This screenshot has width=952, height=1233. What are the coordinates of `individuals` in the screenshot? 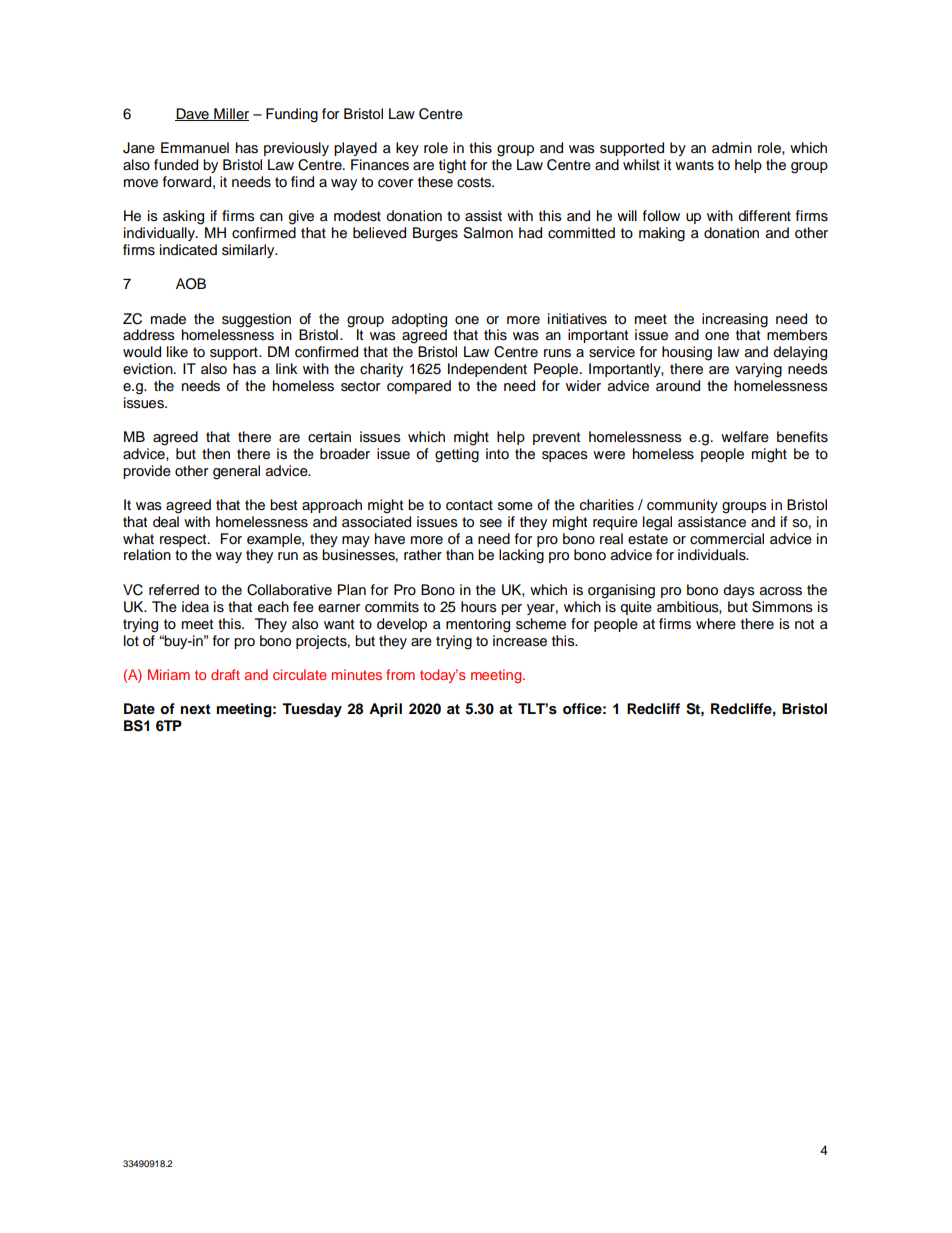 It's located at (713, 555).
